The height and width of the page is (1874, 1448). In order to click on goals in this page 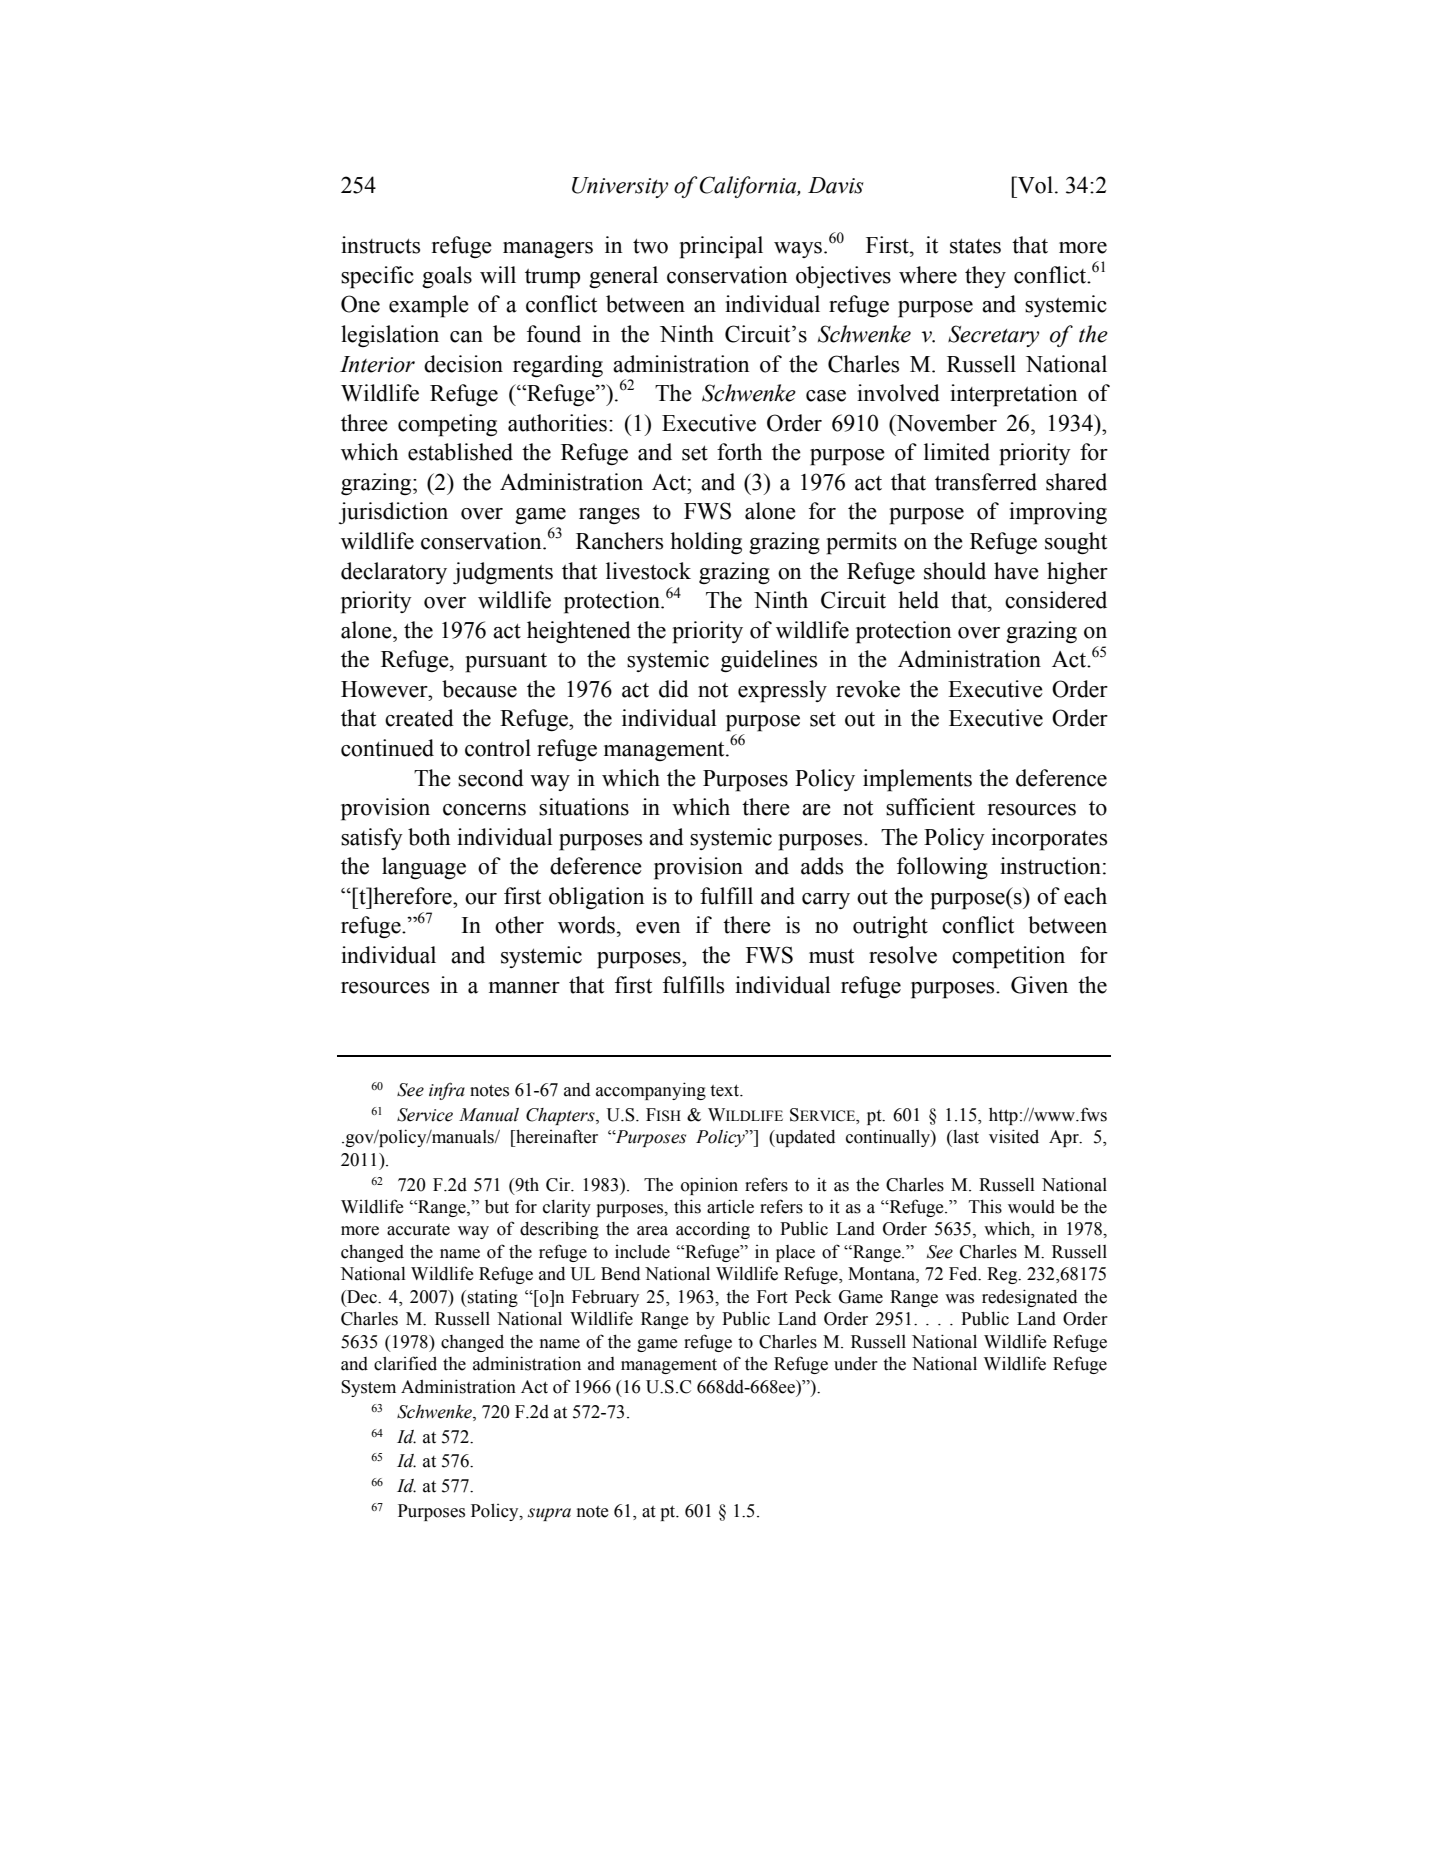, I will do `click(447, 277)`.
